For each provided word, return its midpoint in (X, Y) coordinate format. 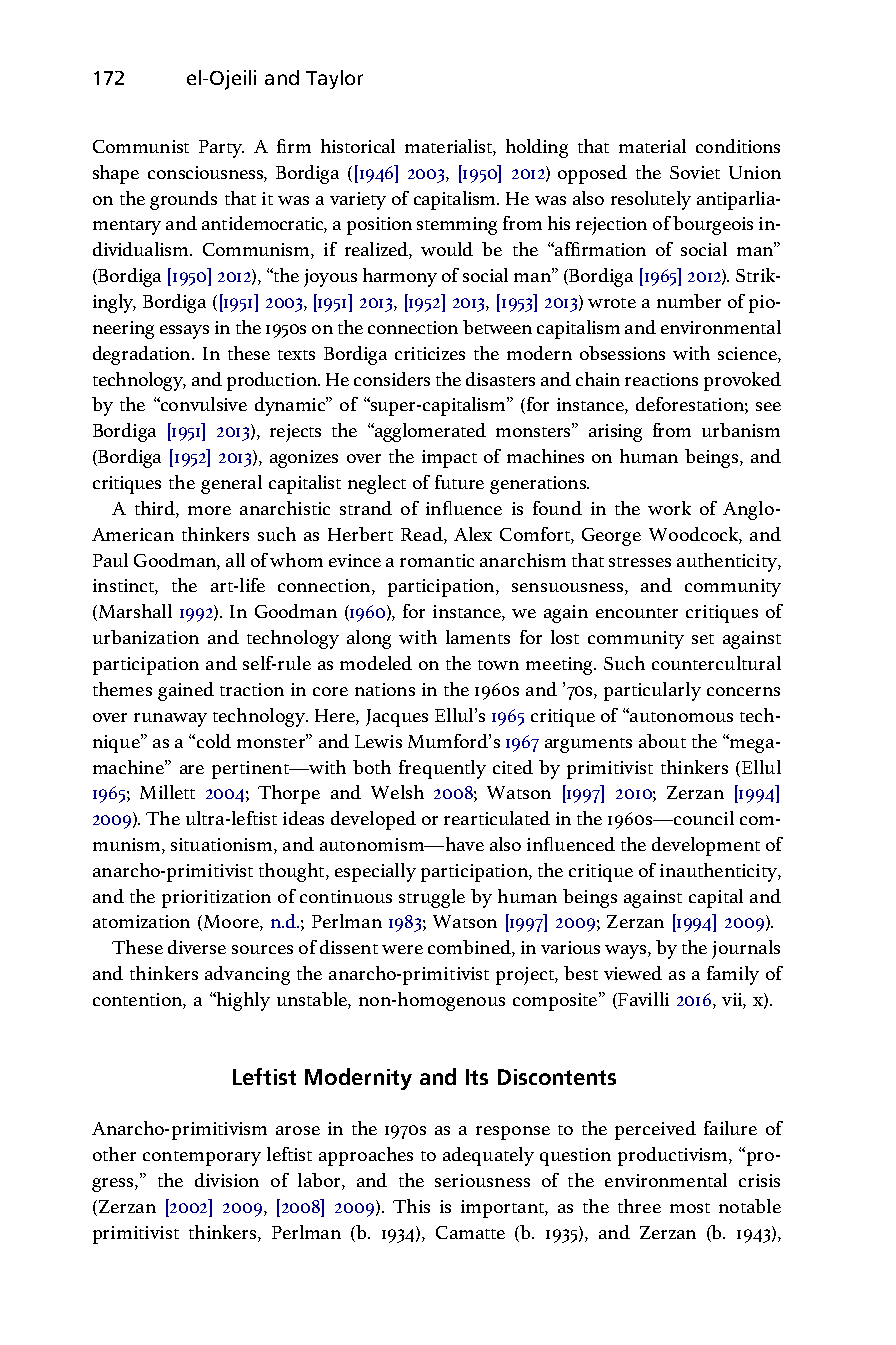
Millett (167, 792)
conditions (738, 146)
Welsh (397, 792)
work (669, 508)
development (706, 846)
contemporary (202, 1158)
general (231, 484)
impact (449, 459)
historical (358, 146)
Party (221, 149)
